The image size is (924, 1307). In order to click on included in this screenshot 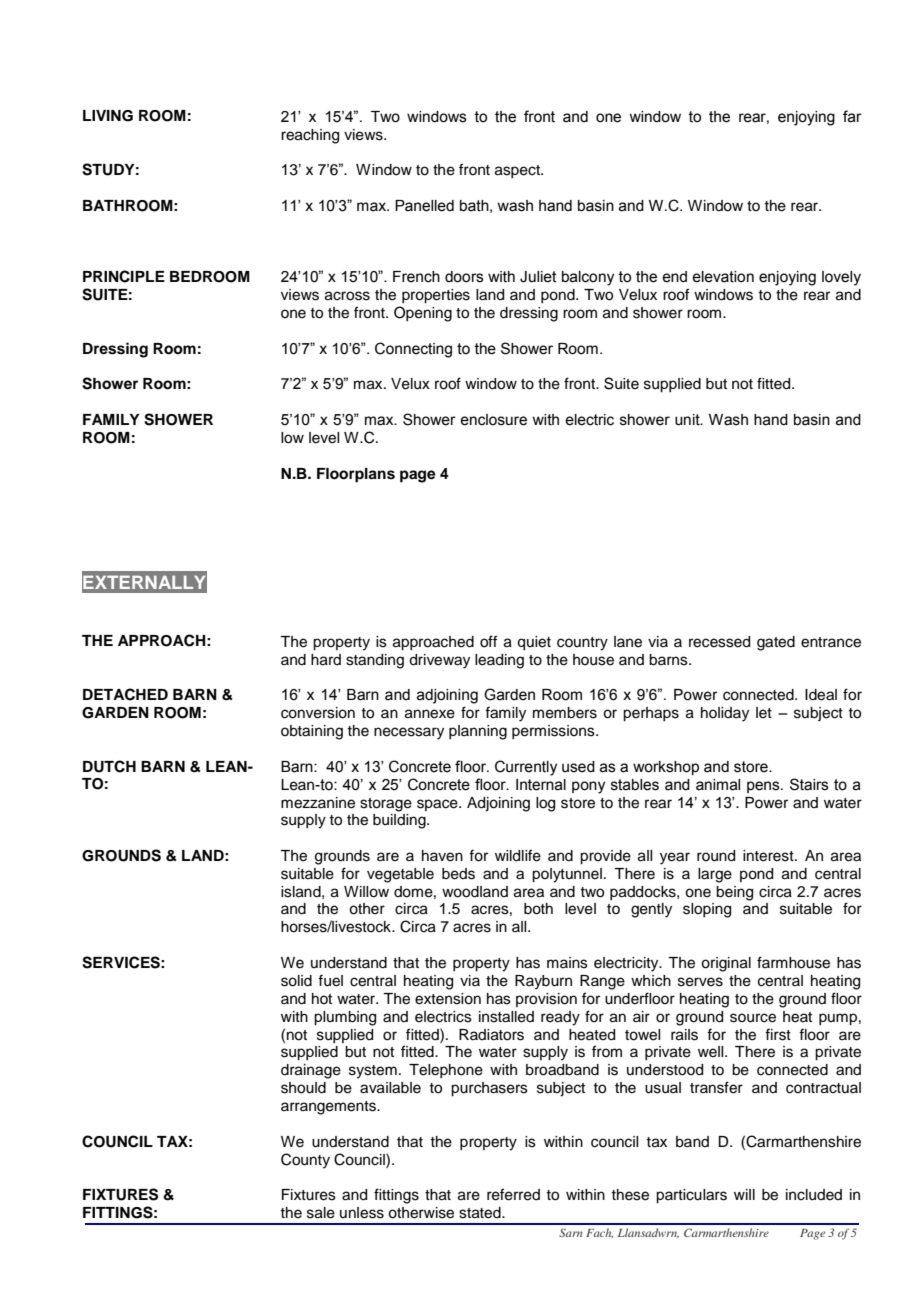, I will do `click(814, 1195)`.
